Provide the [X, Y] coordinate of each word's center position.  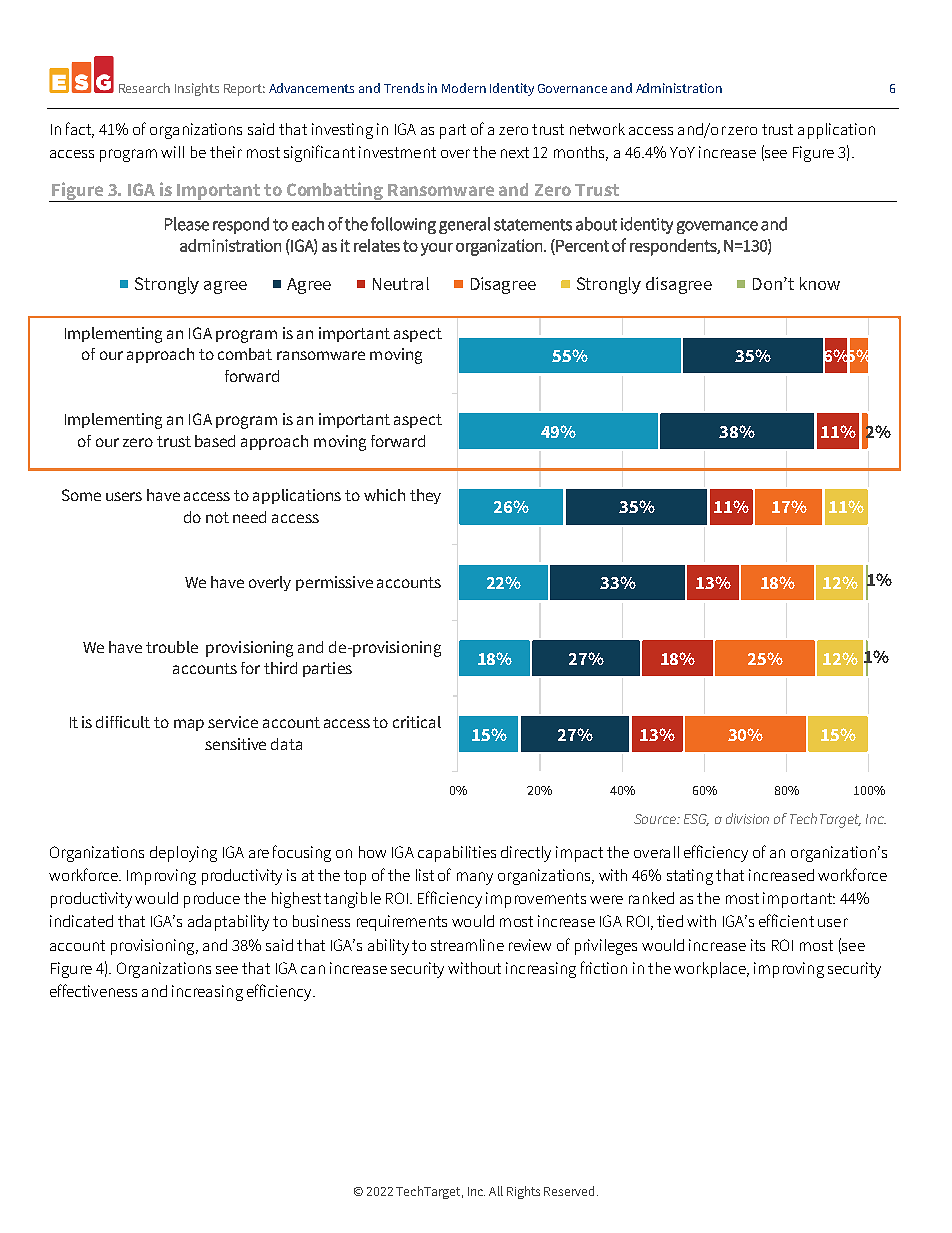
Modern [464, 88]
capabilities [457, 854]
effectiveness [93, 990]
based [215, 441]
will [172, 152]
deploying [183, 854]
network [597, 129]
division [747, 818]
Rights [523, 1192]
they [425, 496]
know [820, 283]
